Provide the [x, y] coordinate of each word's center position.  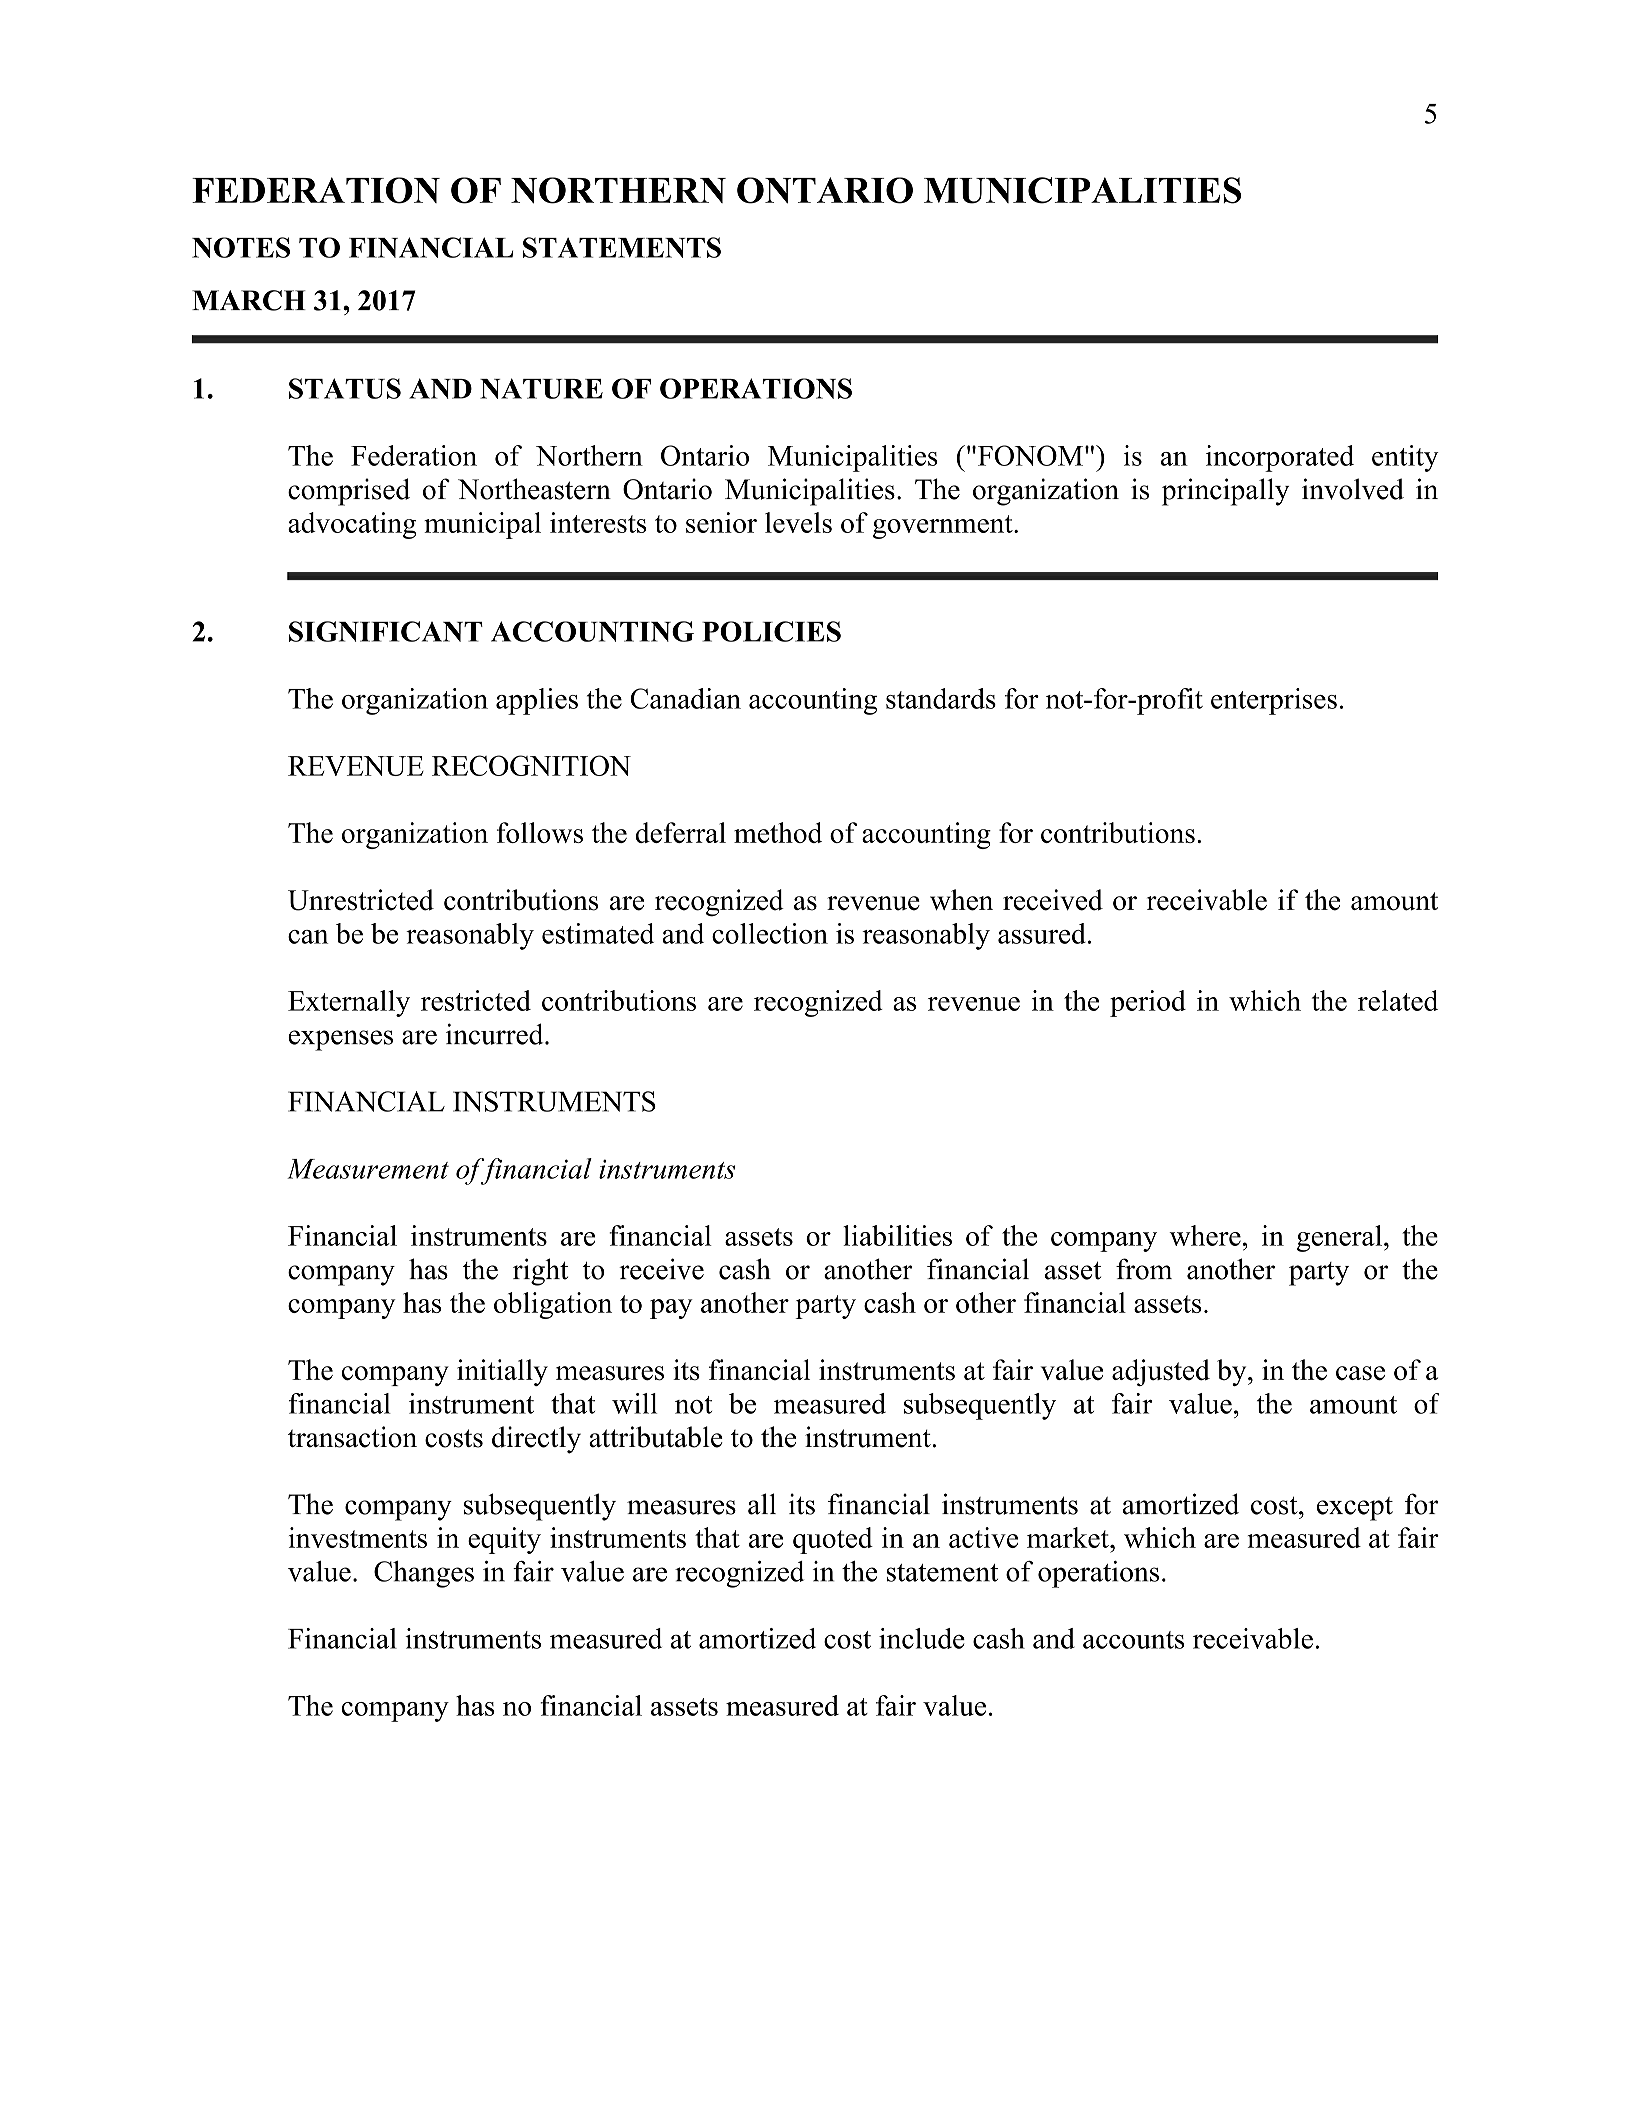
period [1148, 1003]
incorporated [1280, 458]
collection [770, 933]
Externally [349, 1003]
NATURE [541, 388]
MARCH [249, 300]
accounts [1134, 1640]
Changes [424, 1574]
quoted [833, 1540]
